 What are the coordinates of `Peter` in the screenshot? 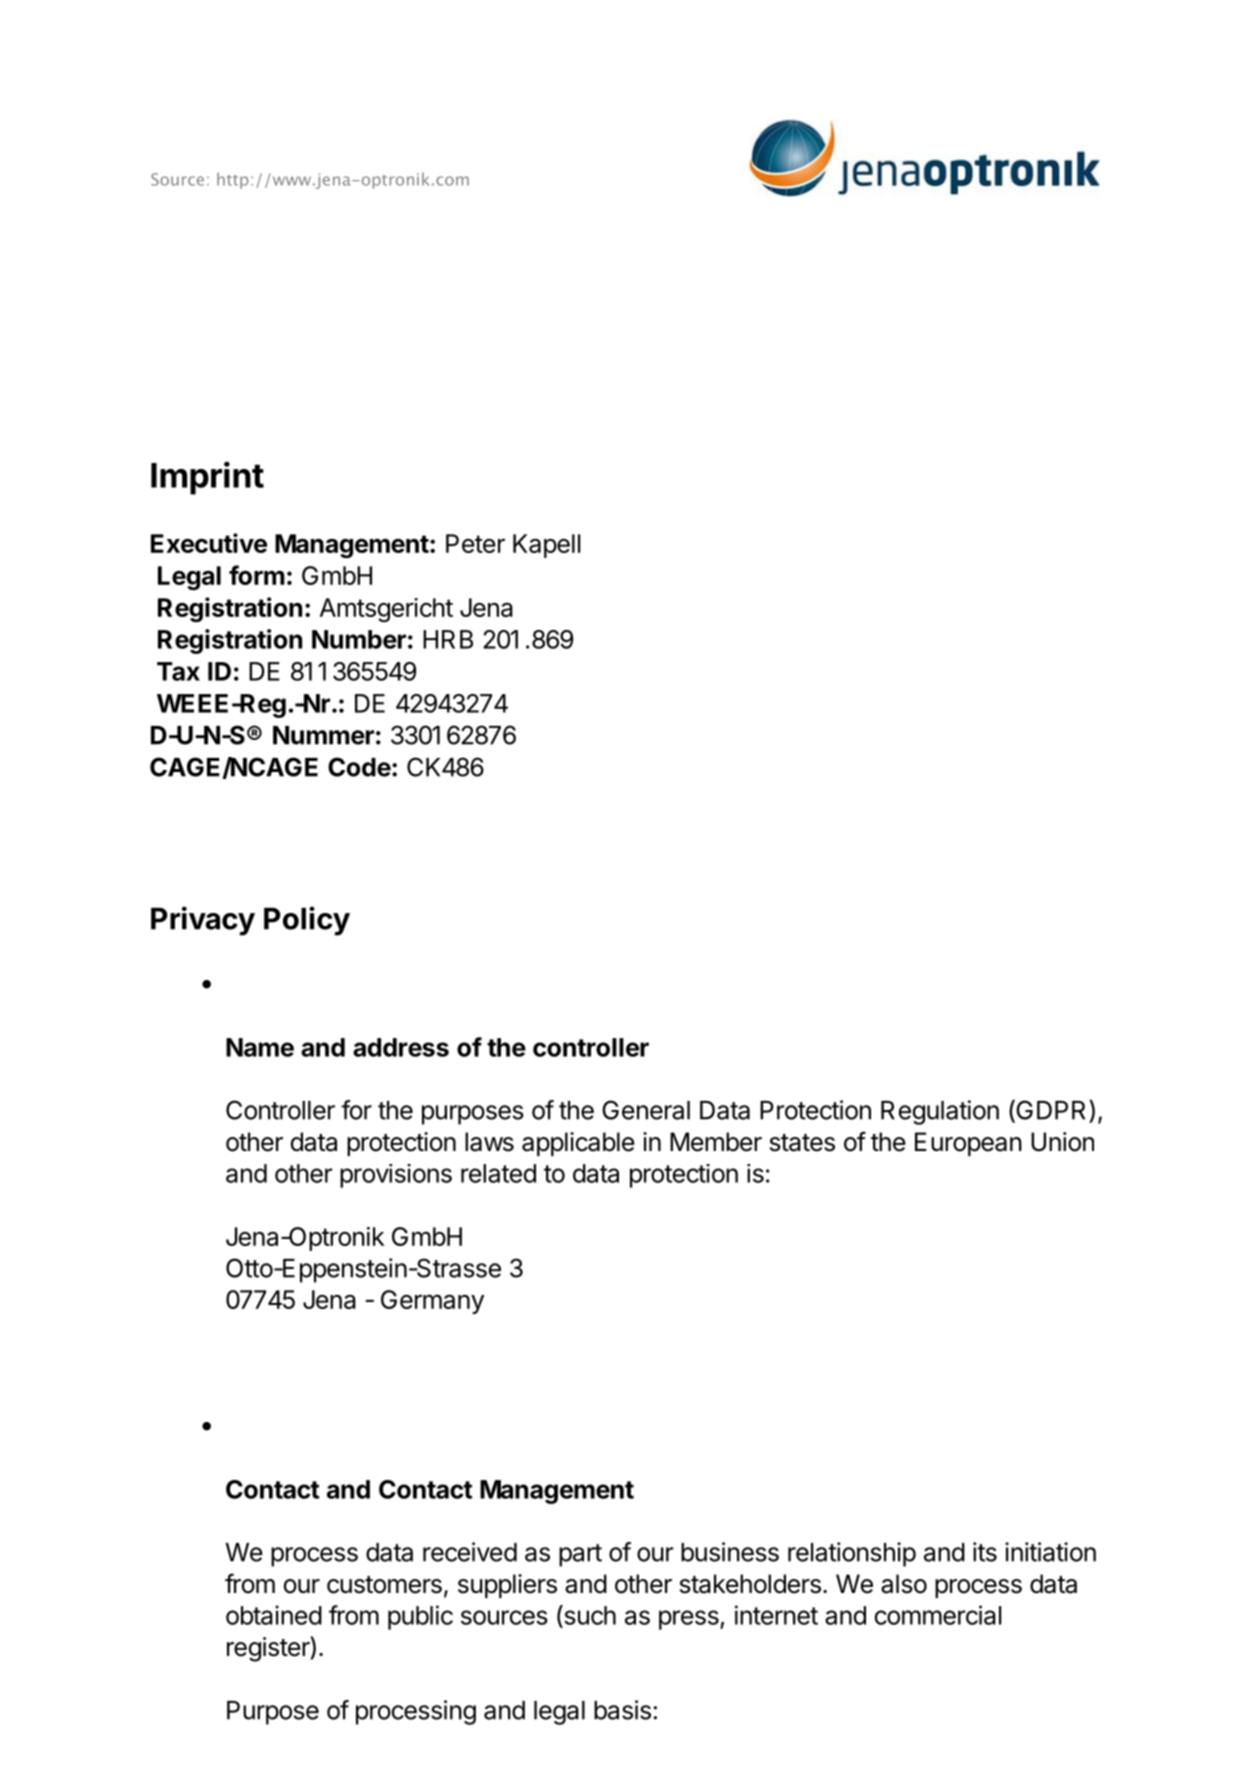 It's located at (475, 543).
